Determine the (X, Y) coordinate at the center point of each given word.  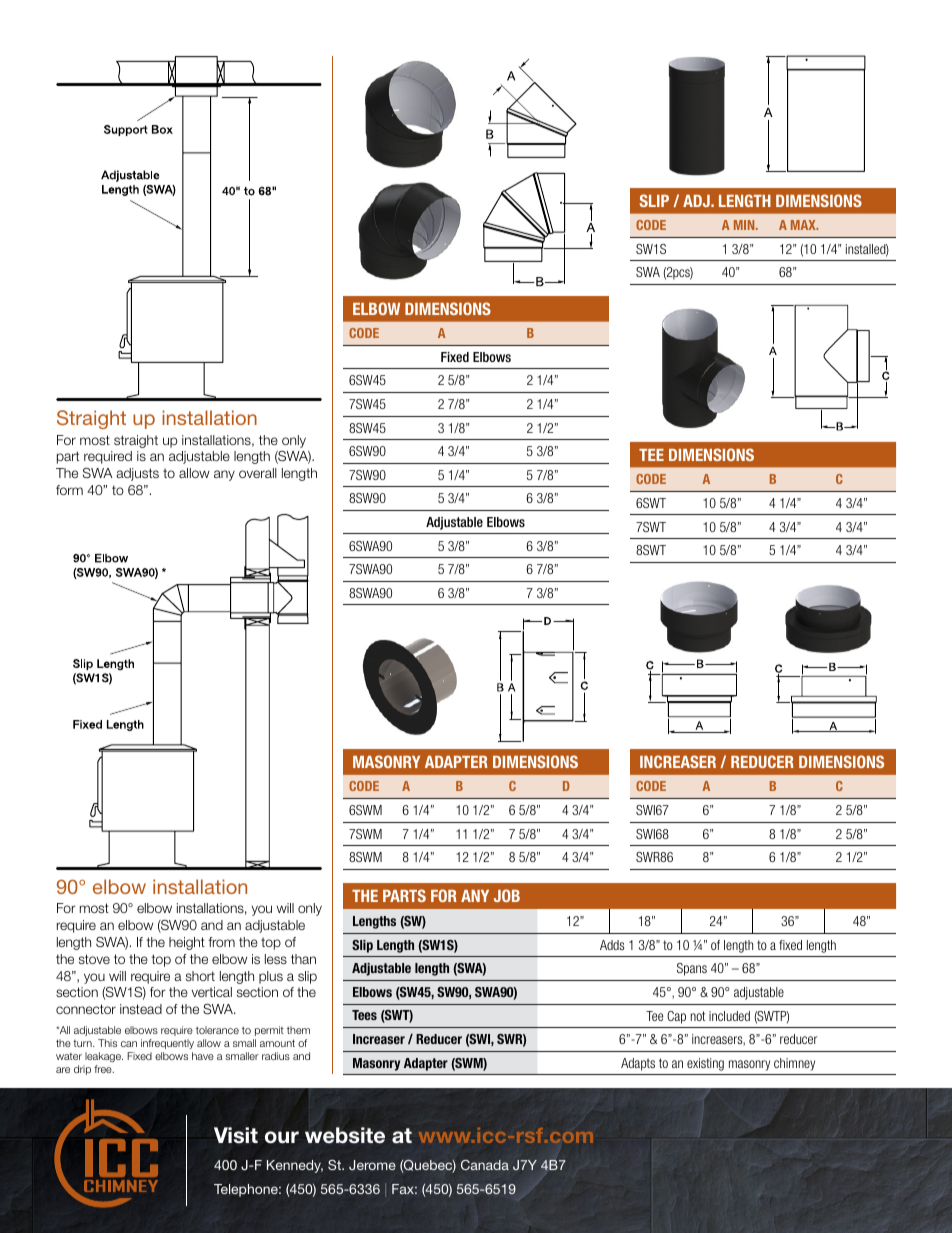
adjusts (137, 474)
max (804, 225)
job (507, 895)
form (69, 490)
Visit (236, 1135)
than (303, 959)
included (729, 1016)
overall (258, 473)
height (187, 943)
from (221, 942)
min (745, 225)
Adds (612, 945)
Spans (692, 969)
